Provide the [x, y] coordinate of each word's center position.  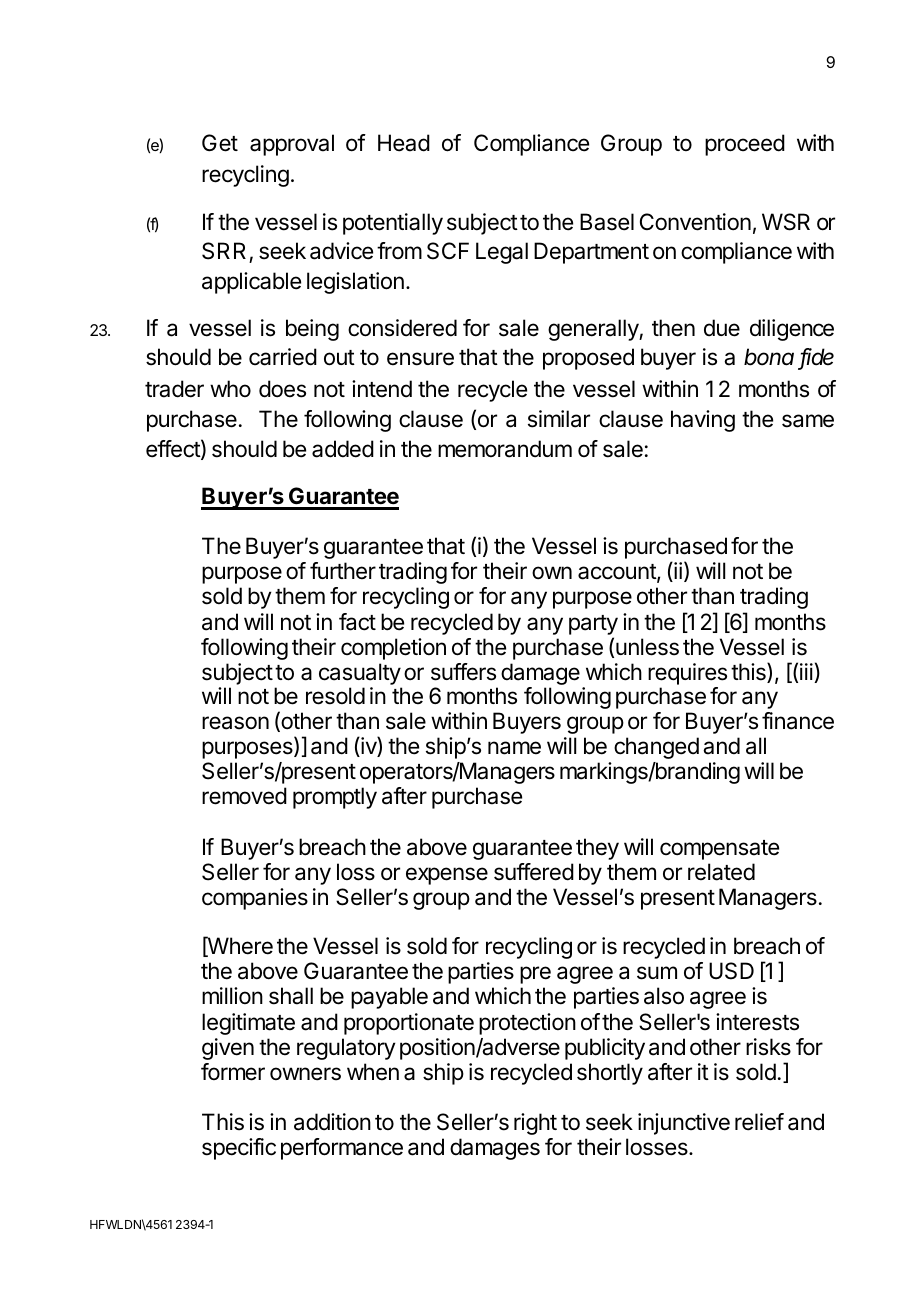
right [535, 1124]
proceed [745, 145]
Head [404, 143]
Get [220, 143]
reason [235, 723]
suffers [463, 672]
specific [239, 1149]
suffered [534, 872]
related [721, 872]
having [703, 421]
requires [687, 674]
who [230, 388]
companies [255, 899]
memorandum [505, 449]
